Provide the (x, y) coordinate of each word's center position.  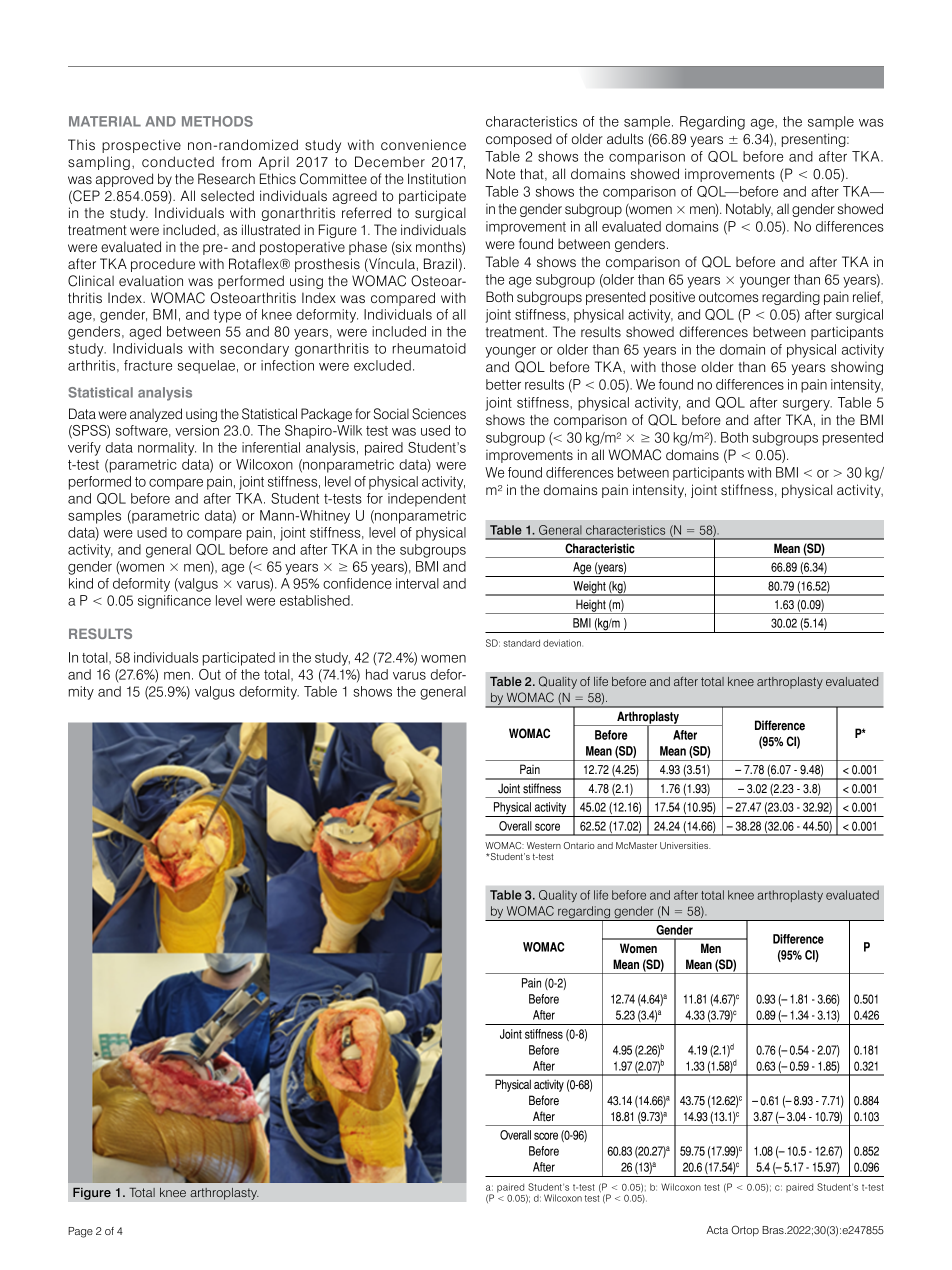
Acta (717, 1230)
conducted (178, 161)
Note (500, 173)
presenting (815, 140)
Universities (685, 845)
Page (80, 1232)
